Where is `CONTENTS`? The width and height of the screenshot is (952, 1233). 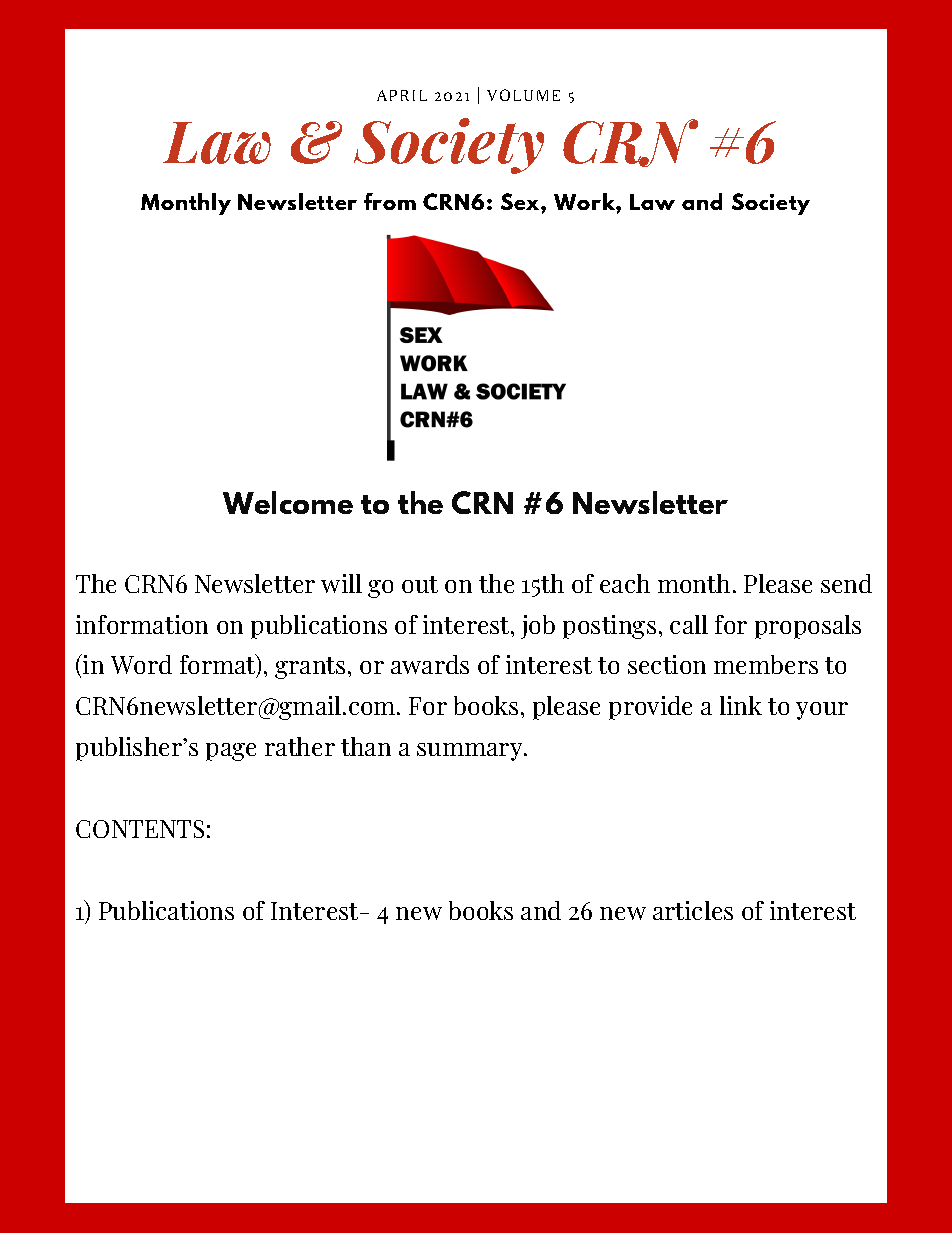 CONTENTS is located at coordinates (140, 829).
